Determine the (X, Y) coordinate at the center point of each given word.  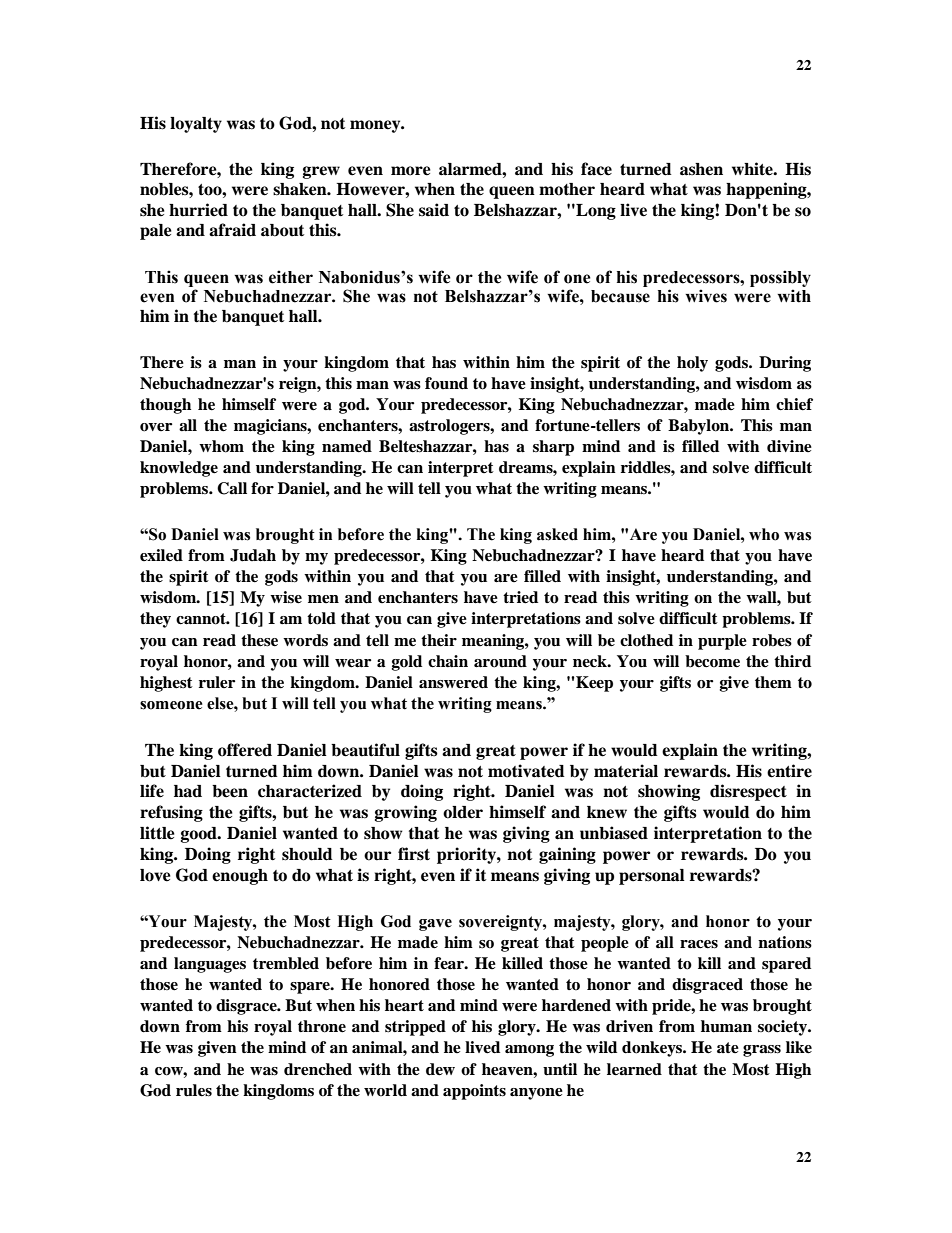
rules (194, 1090)
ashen (701, 169)
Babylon (700, 427)
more (411, 171)
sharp (553, 448)
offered (245, 750)
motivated (526, 771)
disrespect (748, 792)
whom (221, 446)
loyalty (196, 125)
